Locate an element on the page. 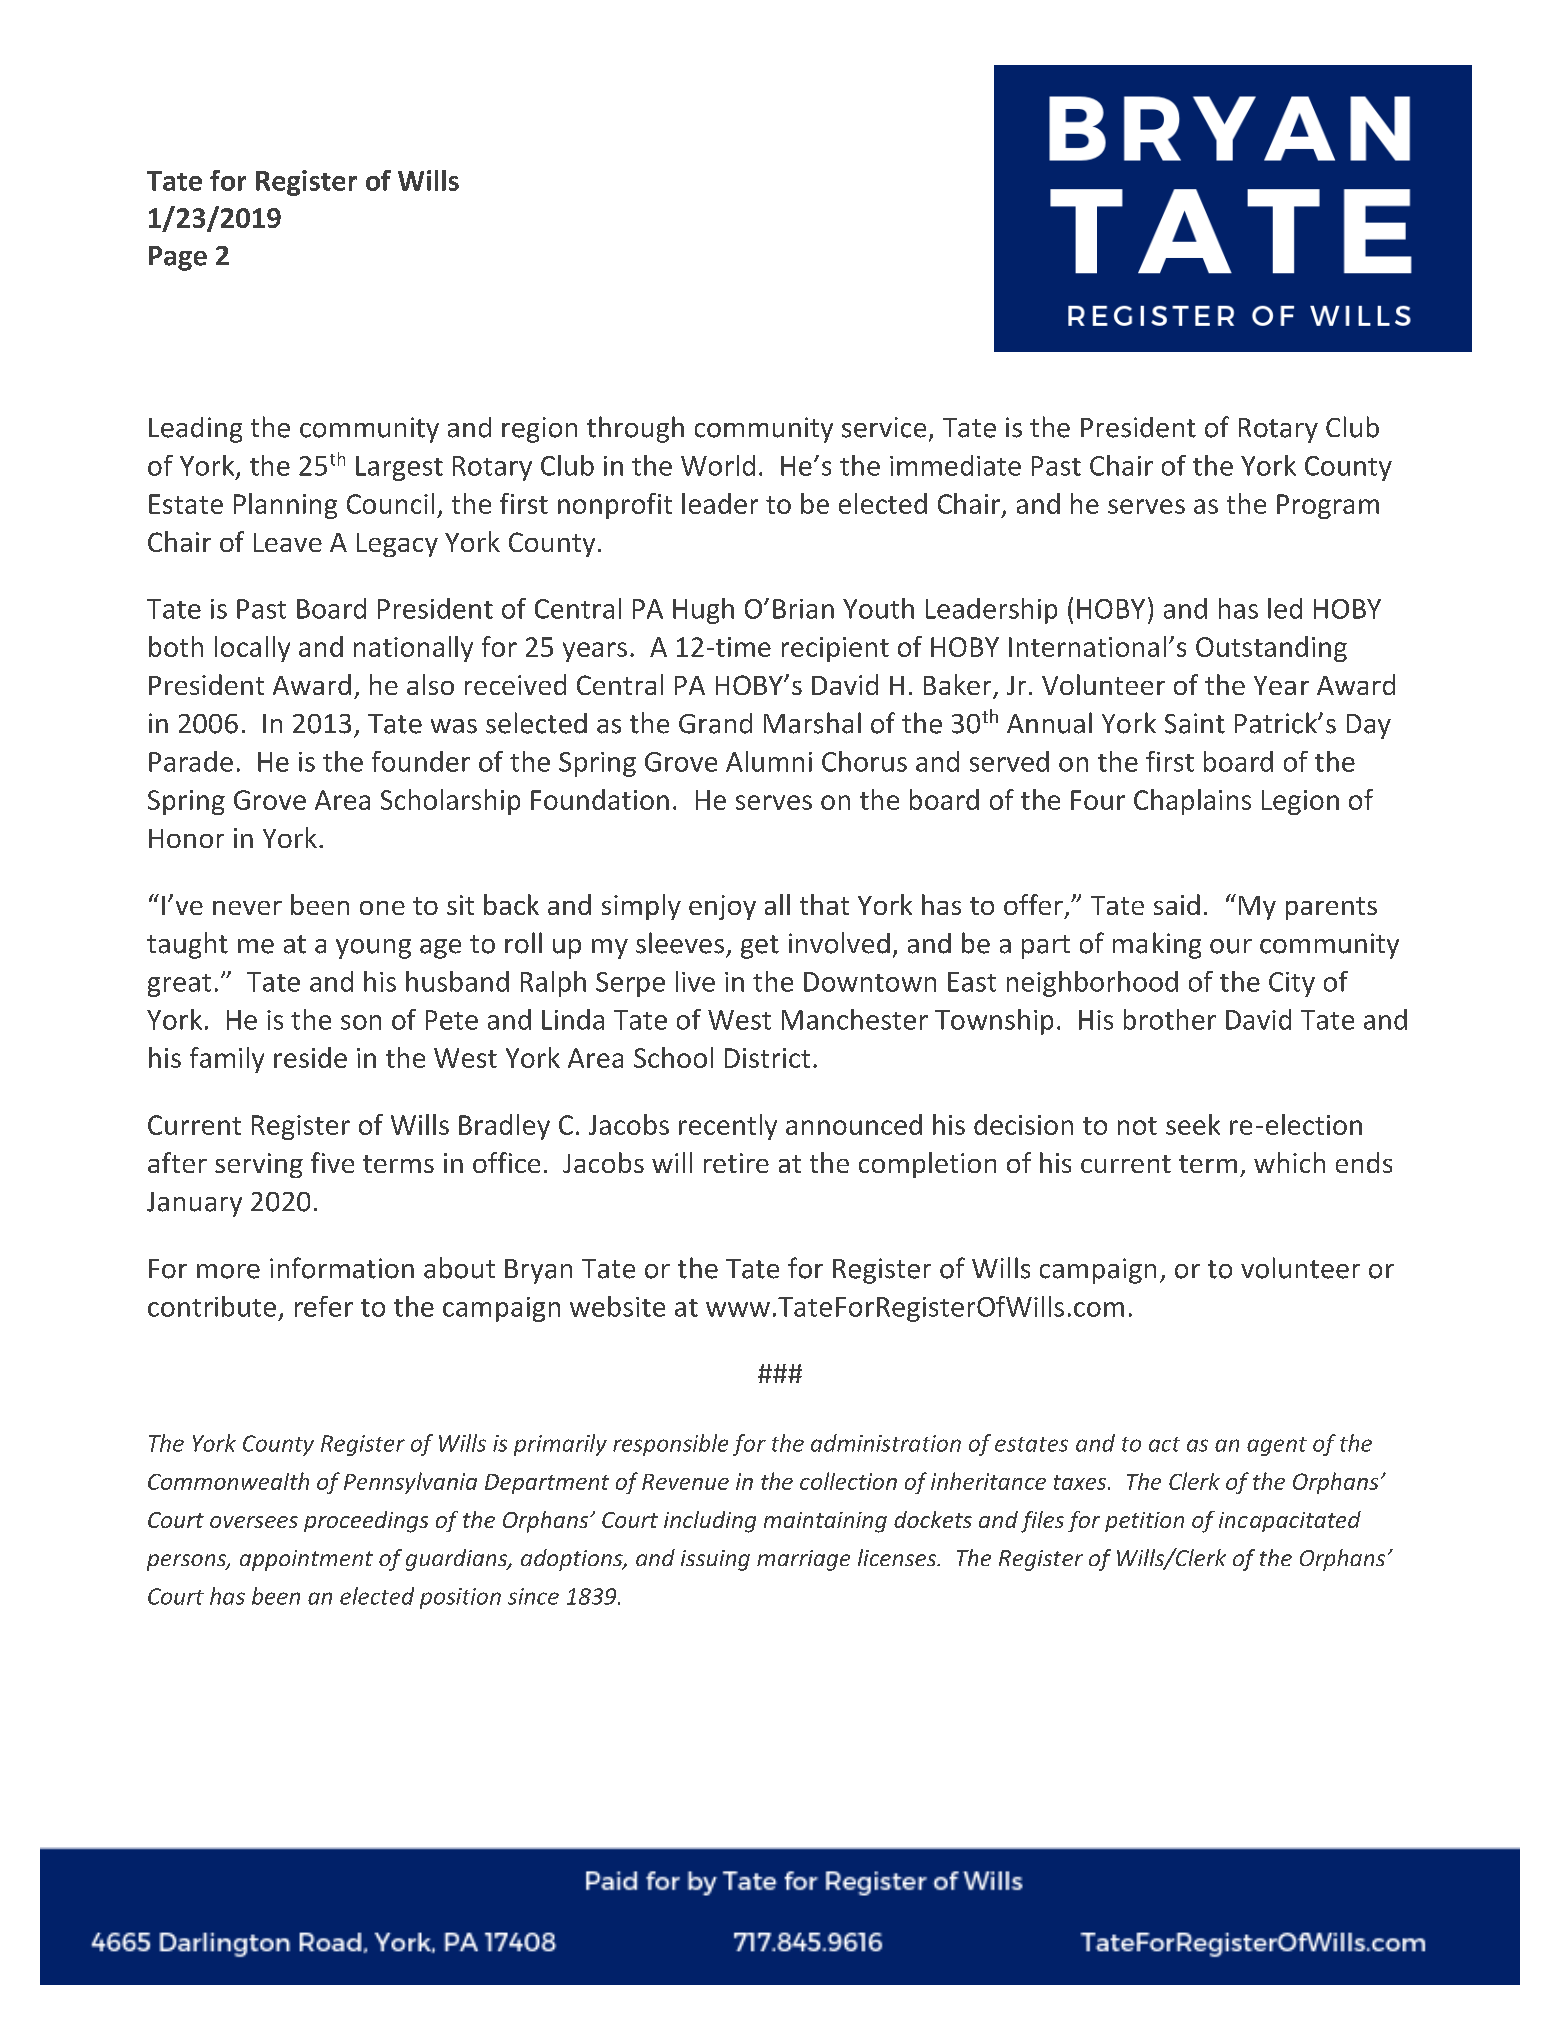 The width and height of the image is (1560, 2018). which is located at coordinates (1289, 1162).
